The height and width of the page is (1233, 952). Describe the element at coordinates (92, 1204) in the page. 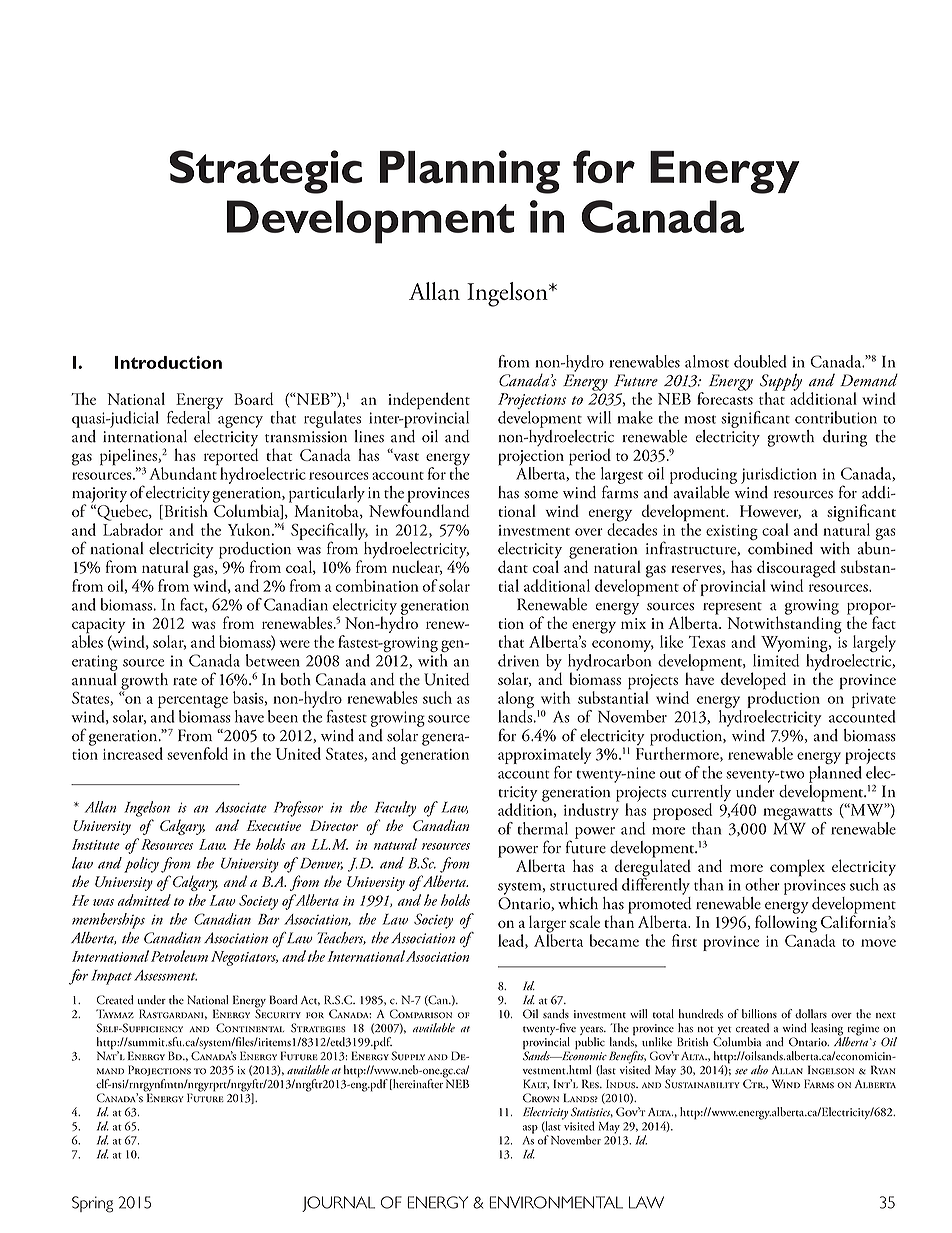

I see `Spring` at that location.
